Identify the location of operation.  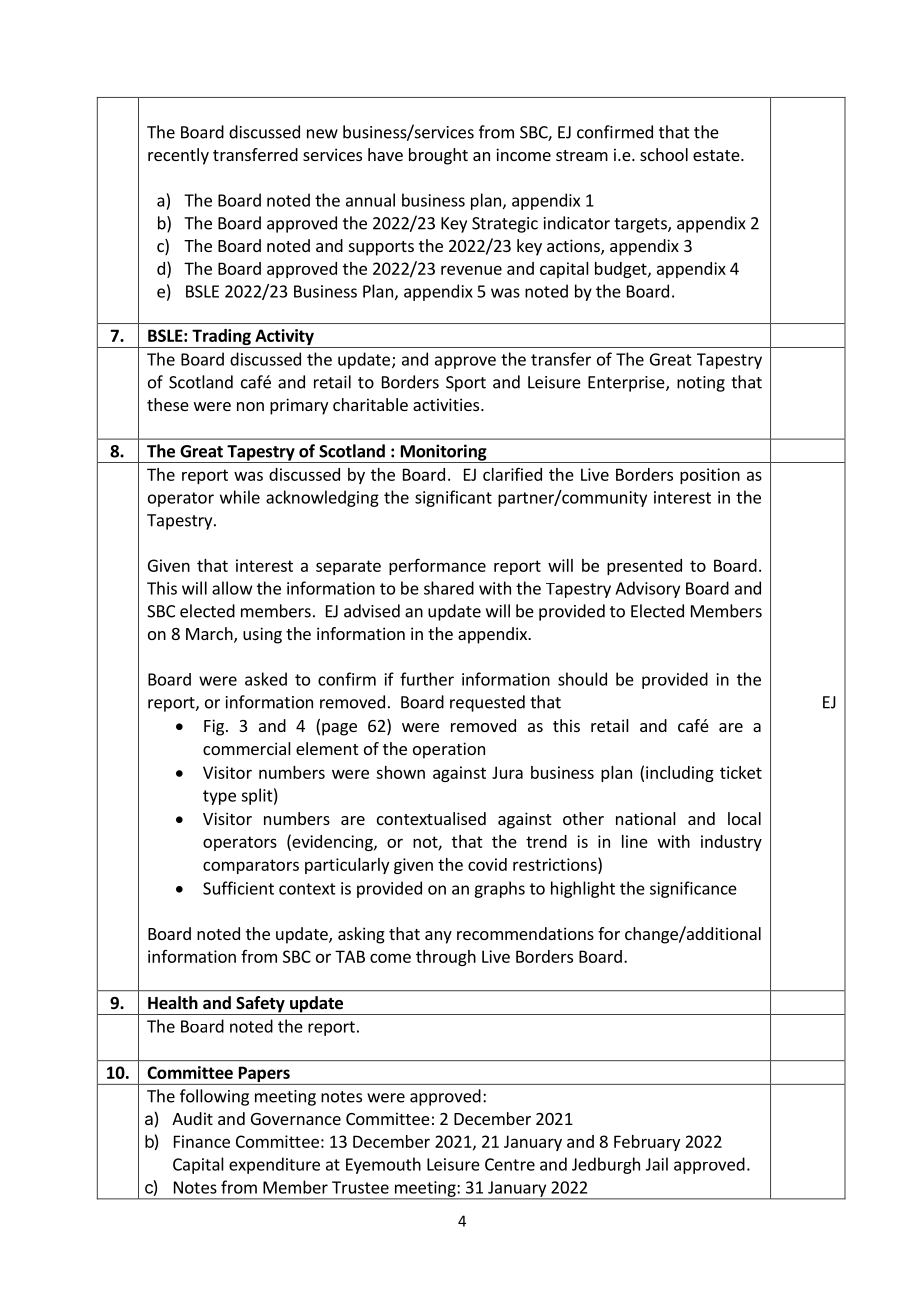
(449, 750).
